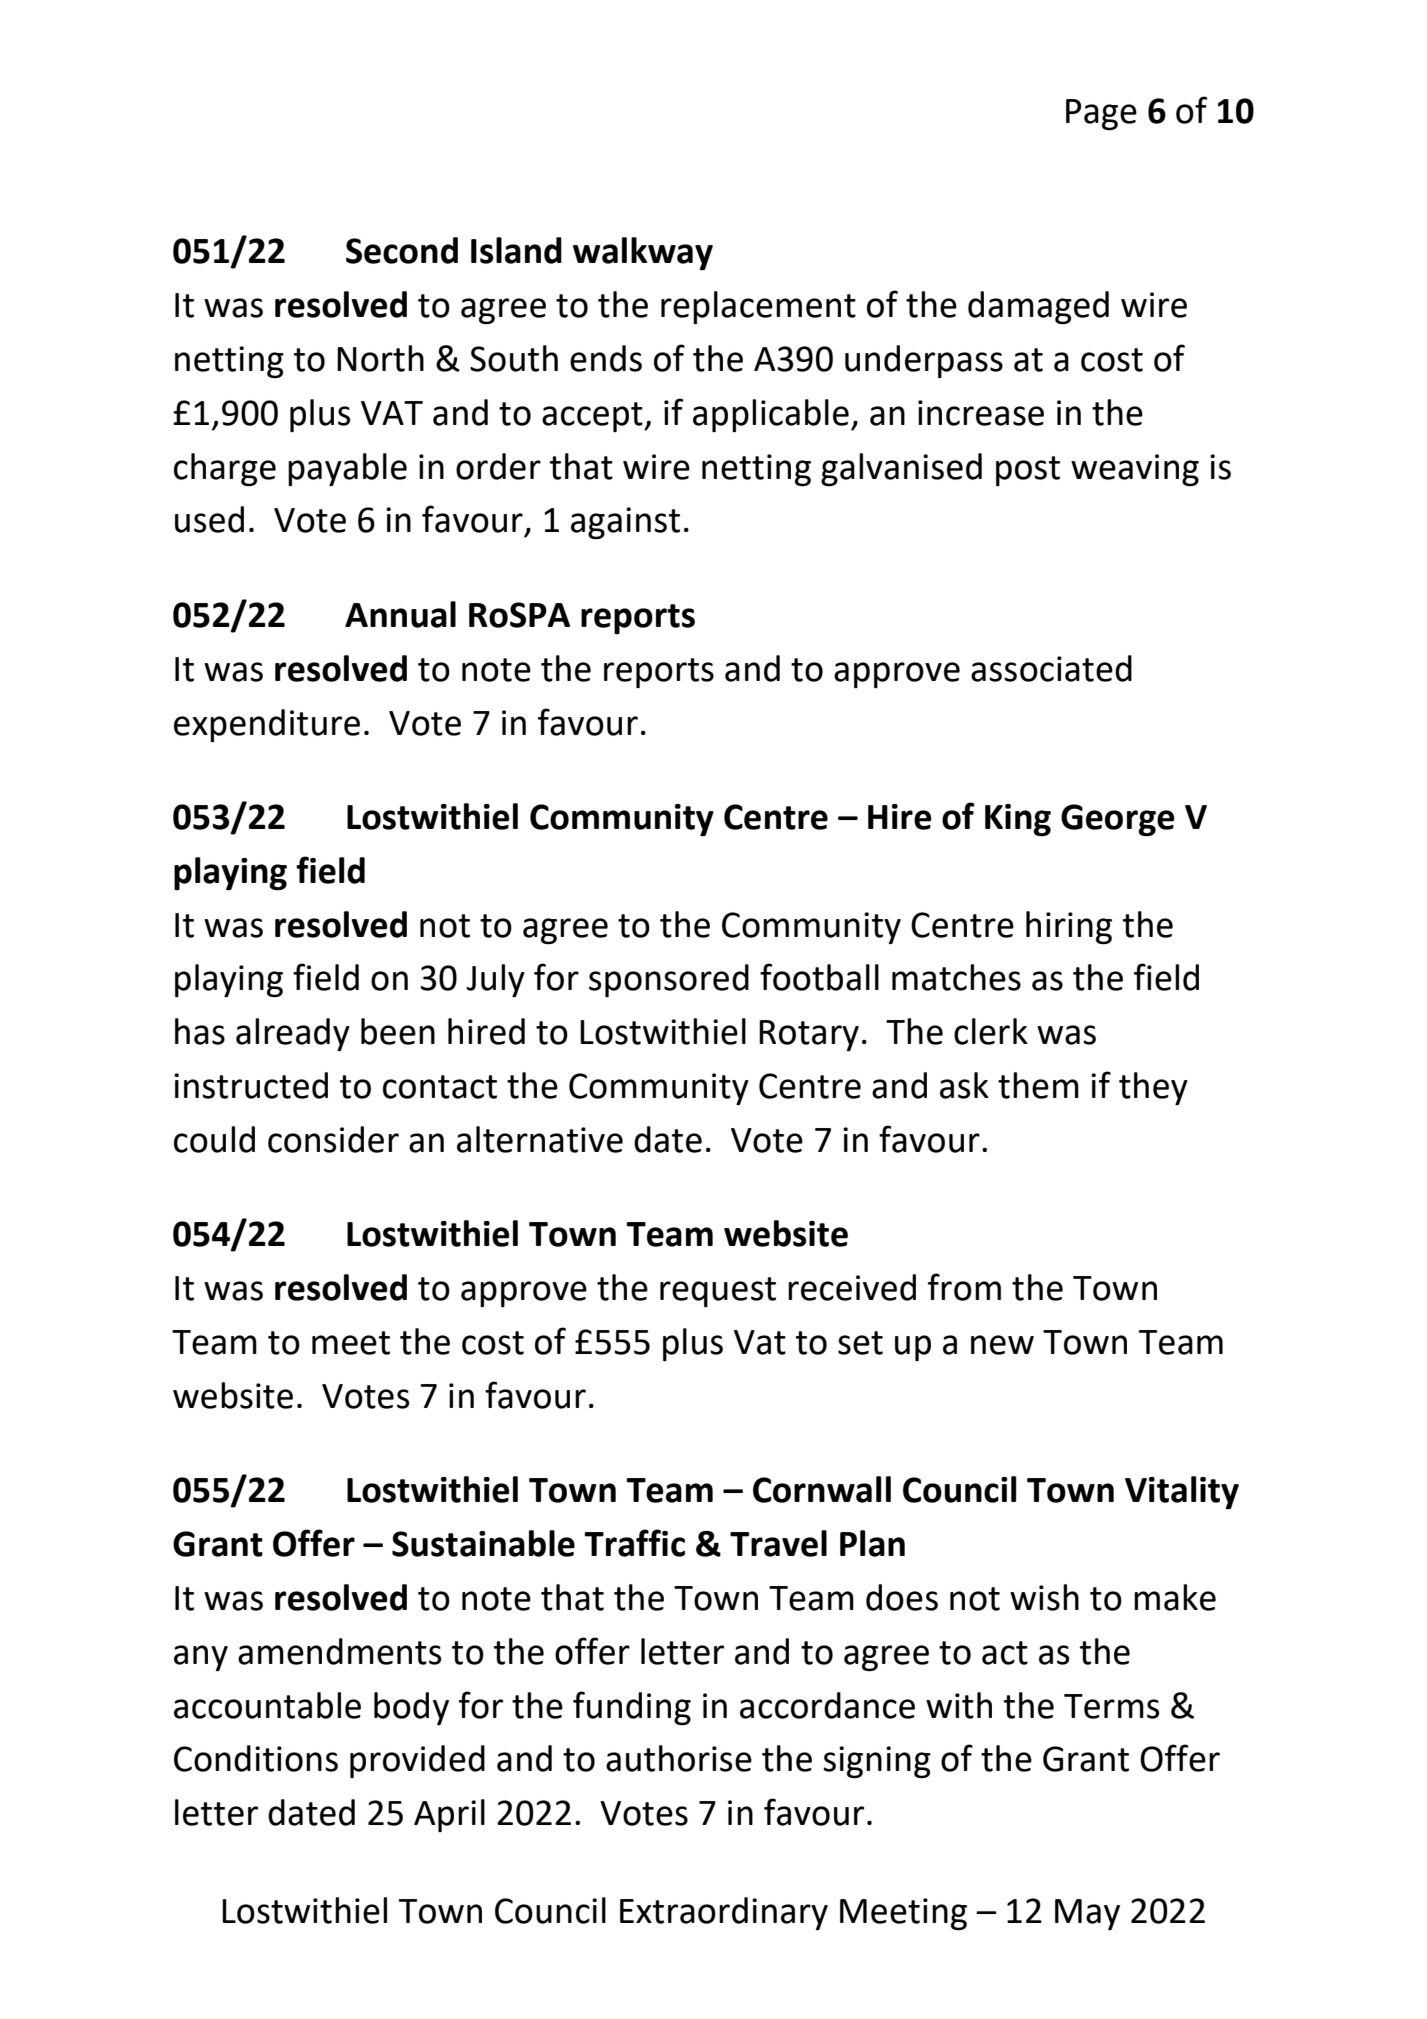 This image has width=1427, height=2019. What do you see at coordinates (724, 1913) in the image?
I see `Extraordinary` at bounding box center [724, 1913].
